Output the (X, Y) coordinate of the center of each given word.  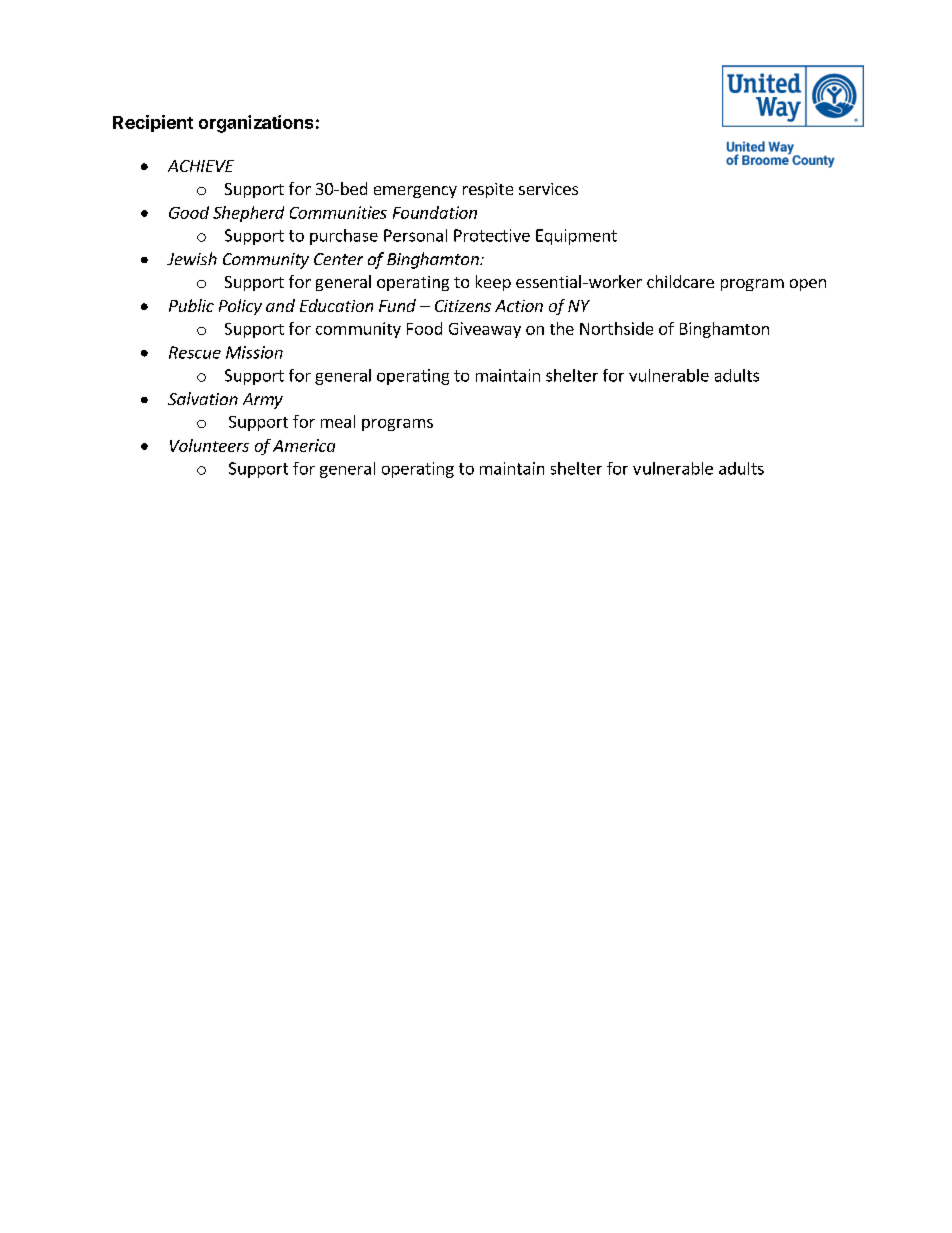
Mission (254, 352)
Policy (240, 307)
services (548, 189)
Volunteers (209, 445)
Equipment (576, 237)
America (304, 445)
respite (488, 190)
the (562, 328)
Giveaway (485, 330)
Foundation (435, 212)
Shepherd (248, 214)
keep (493, 283)
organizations (256, 124)
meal (338, 421)
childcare (680, 281)
